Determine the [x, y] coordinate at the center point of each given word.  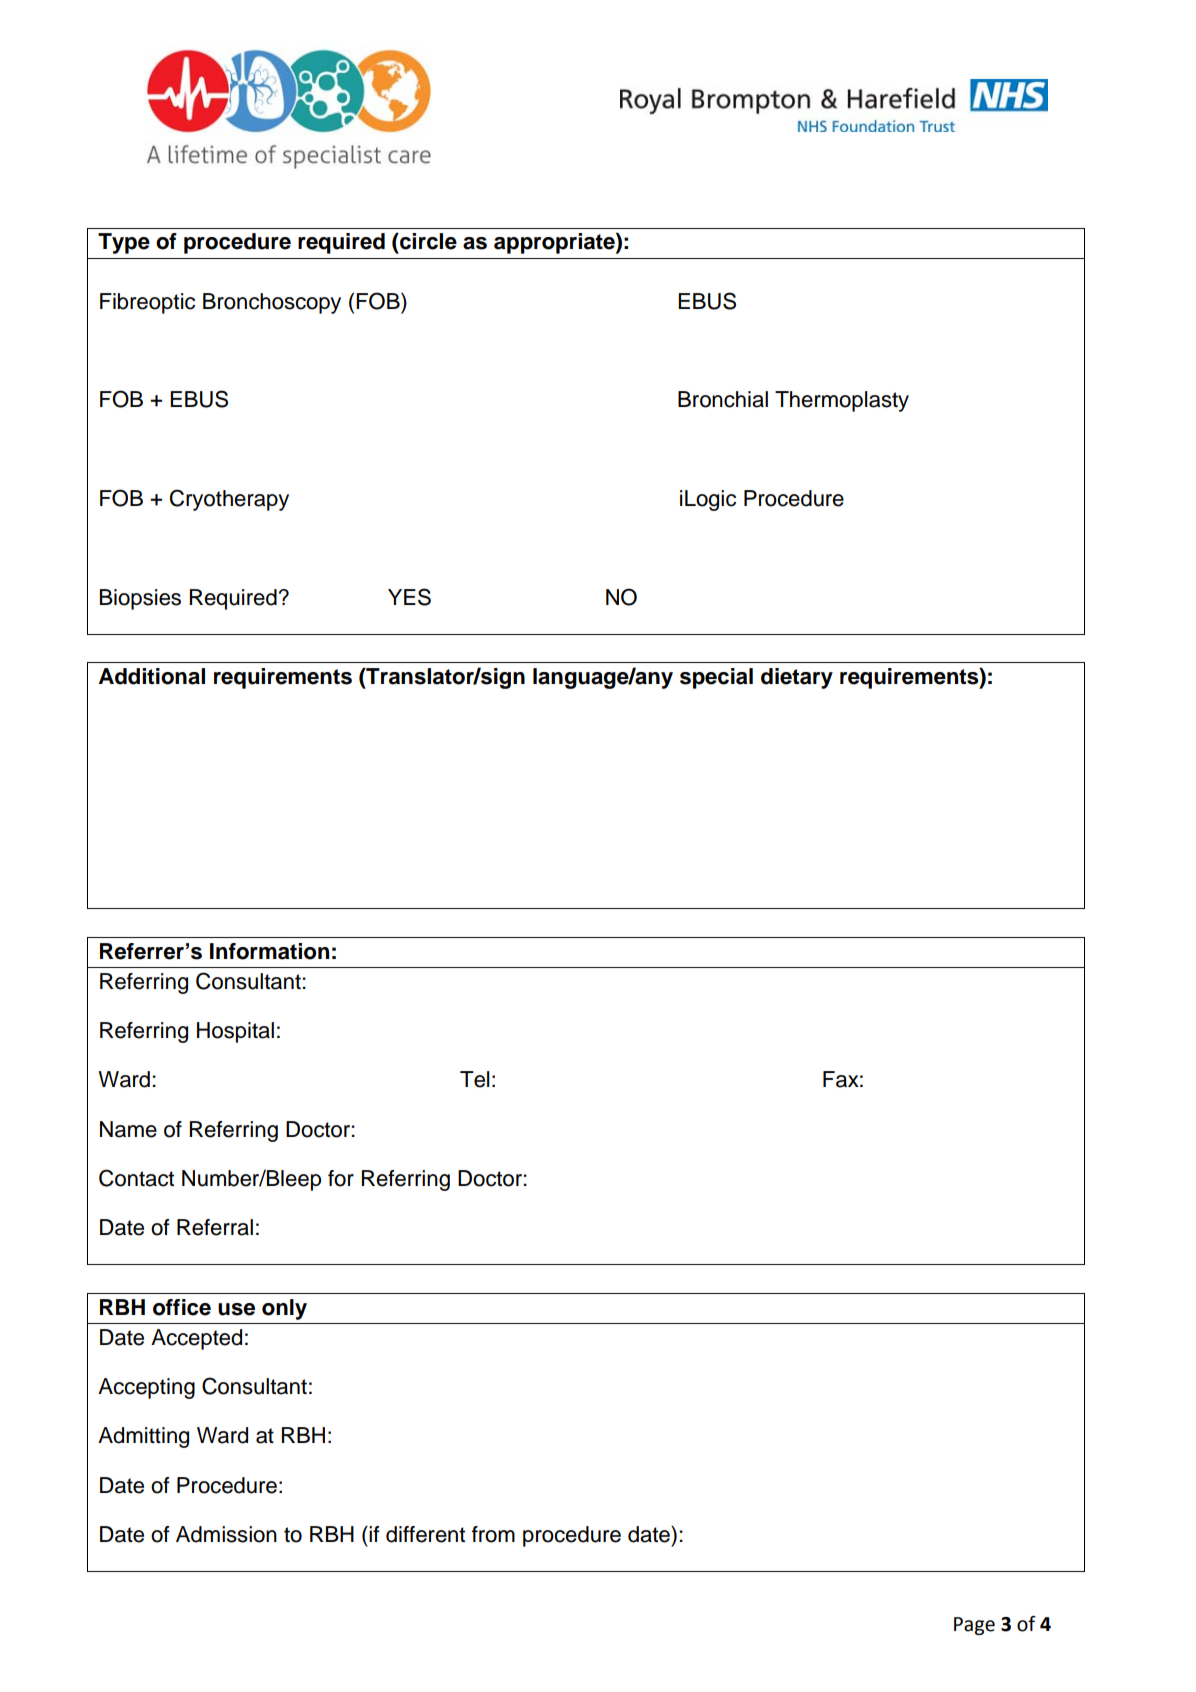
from [493, 1534]
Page [974, 1626]
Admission [226, 1534]
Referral [215, 1227]
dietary [797, 678]
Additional [152, 676]
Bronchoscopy [272, 303]
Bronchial [723, 399]
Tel [475, 1079]
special [716, 678]
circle [427, 241]
